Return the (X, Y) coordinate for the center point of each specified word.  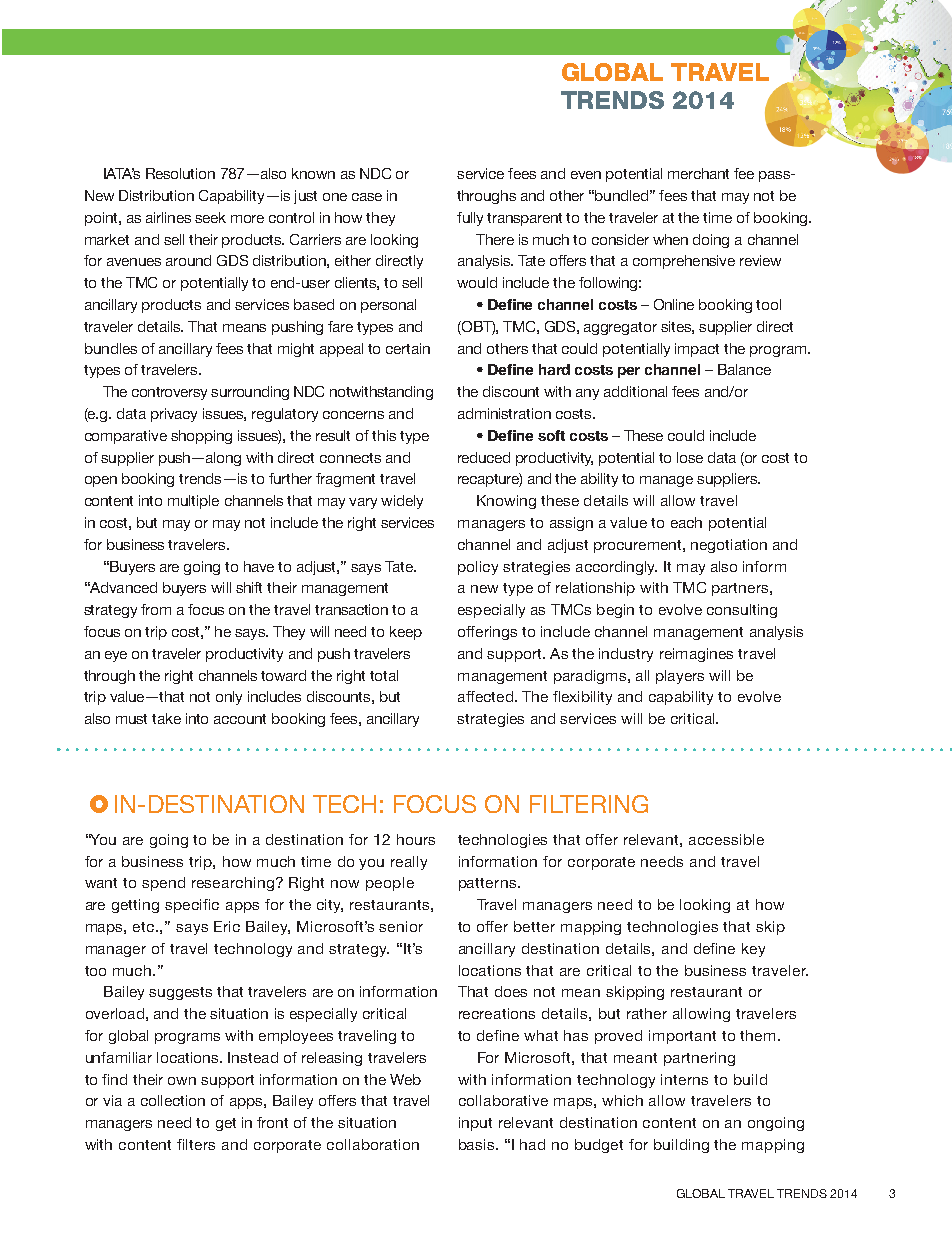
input (475, 1124)
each (686, 522)
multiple (193, 502)
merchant (698, 173)
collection (173, 1100)
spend (163, 884)
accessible (726, 839)
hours (416, 839)
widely (402, 502)
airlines (168, 217)
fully (470, 219)
